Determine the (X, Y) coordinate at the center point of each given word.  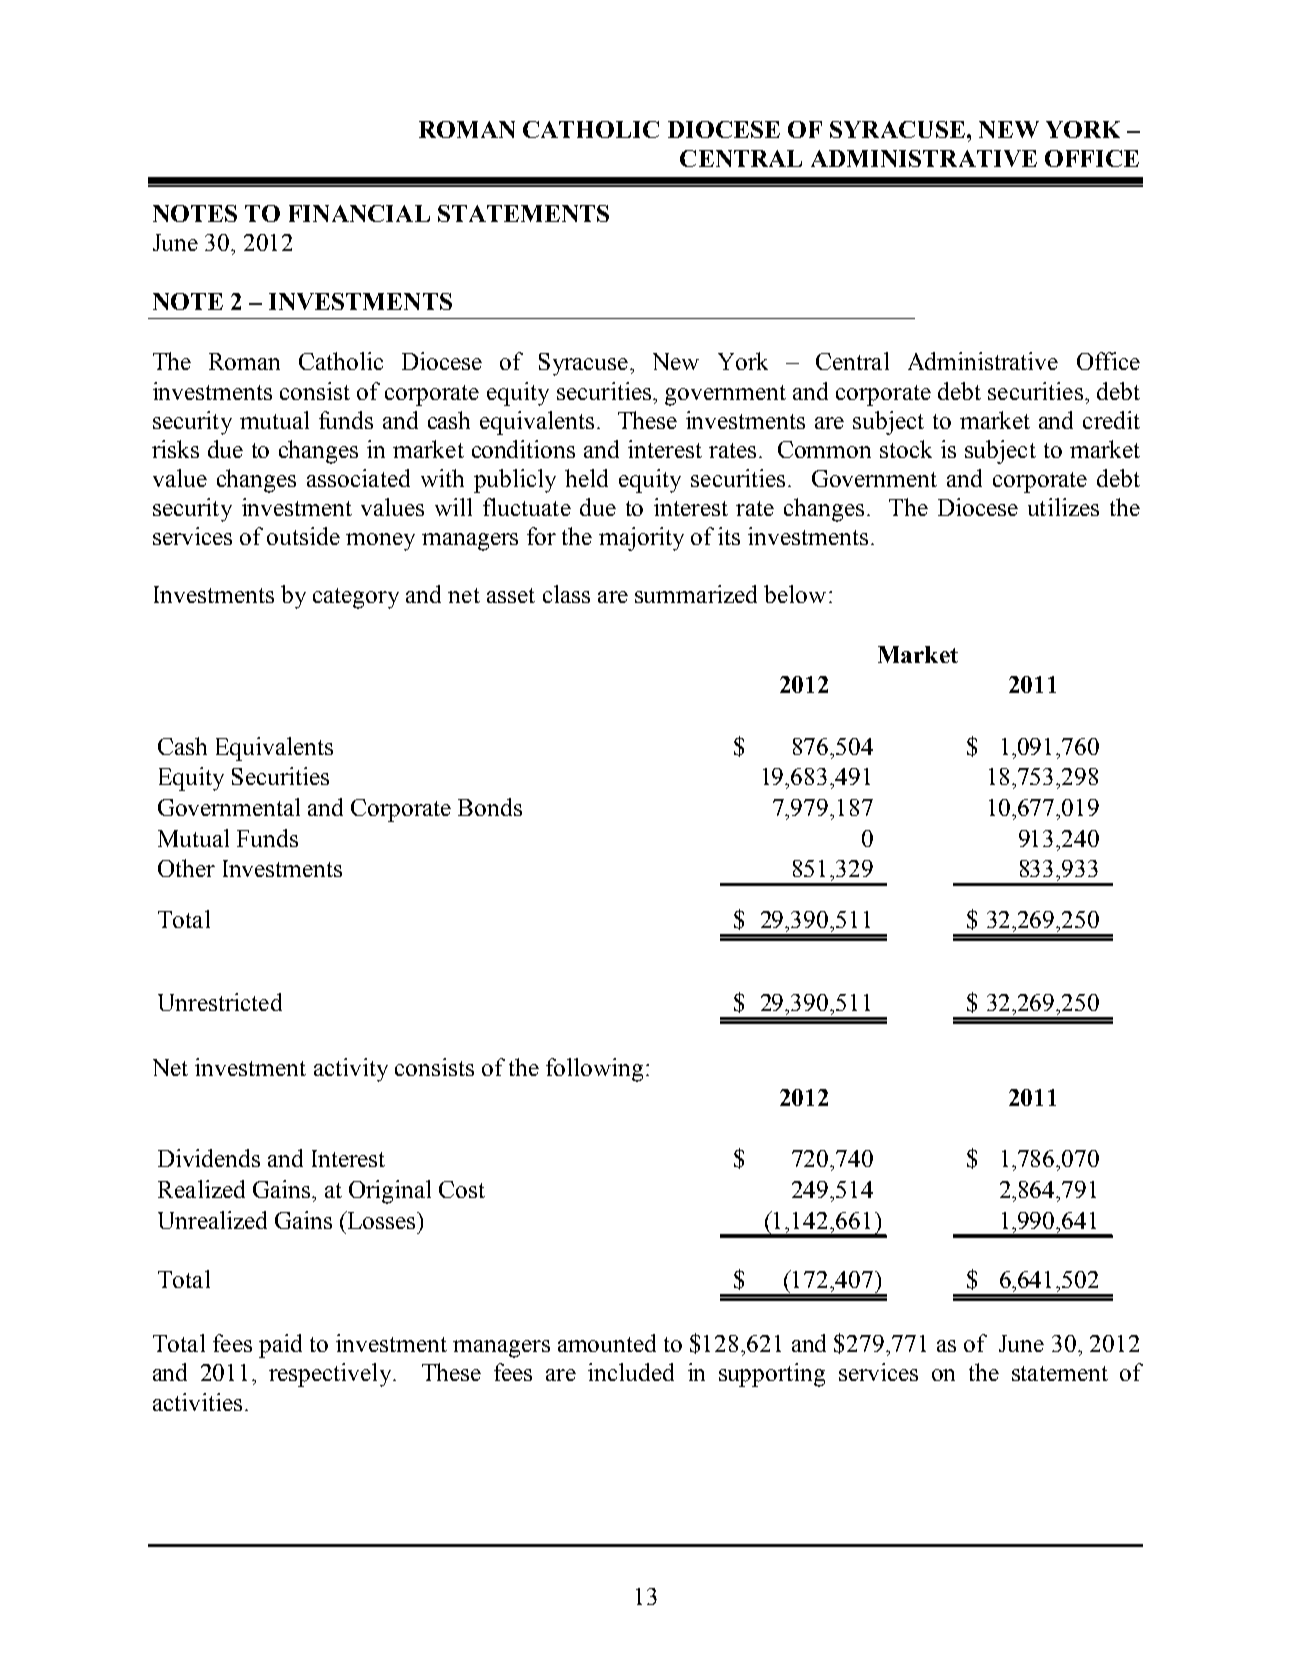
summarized (696, 594)
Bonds (490, 807)
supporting (772, 1375)
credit (1111, 420)
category (356, 598)
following (594, 1070)
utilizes (1063, 507)
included (631, 1372)
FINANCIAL (359, 213)
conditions (523, 449)
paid (280, 1346)
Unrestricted (220, 1002)
